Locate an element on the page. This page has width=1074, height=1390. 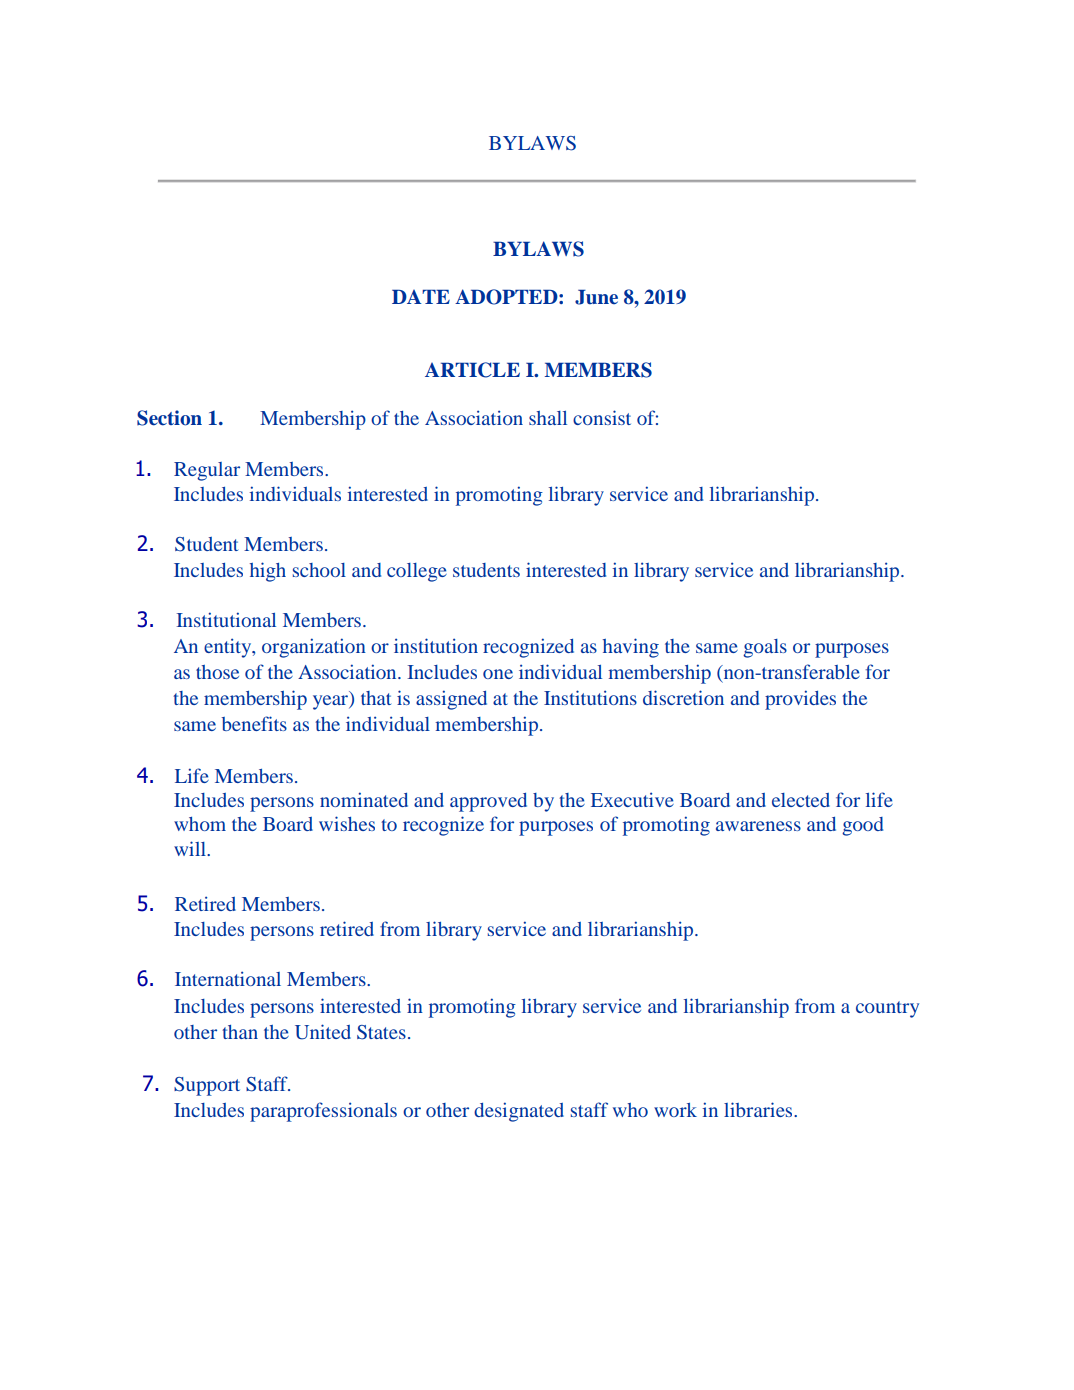
DATE is located at coordinates (421, 296).
